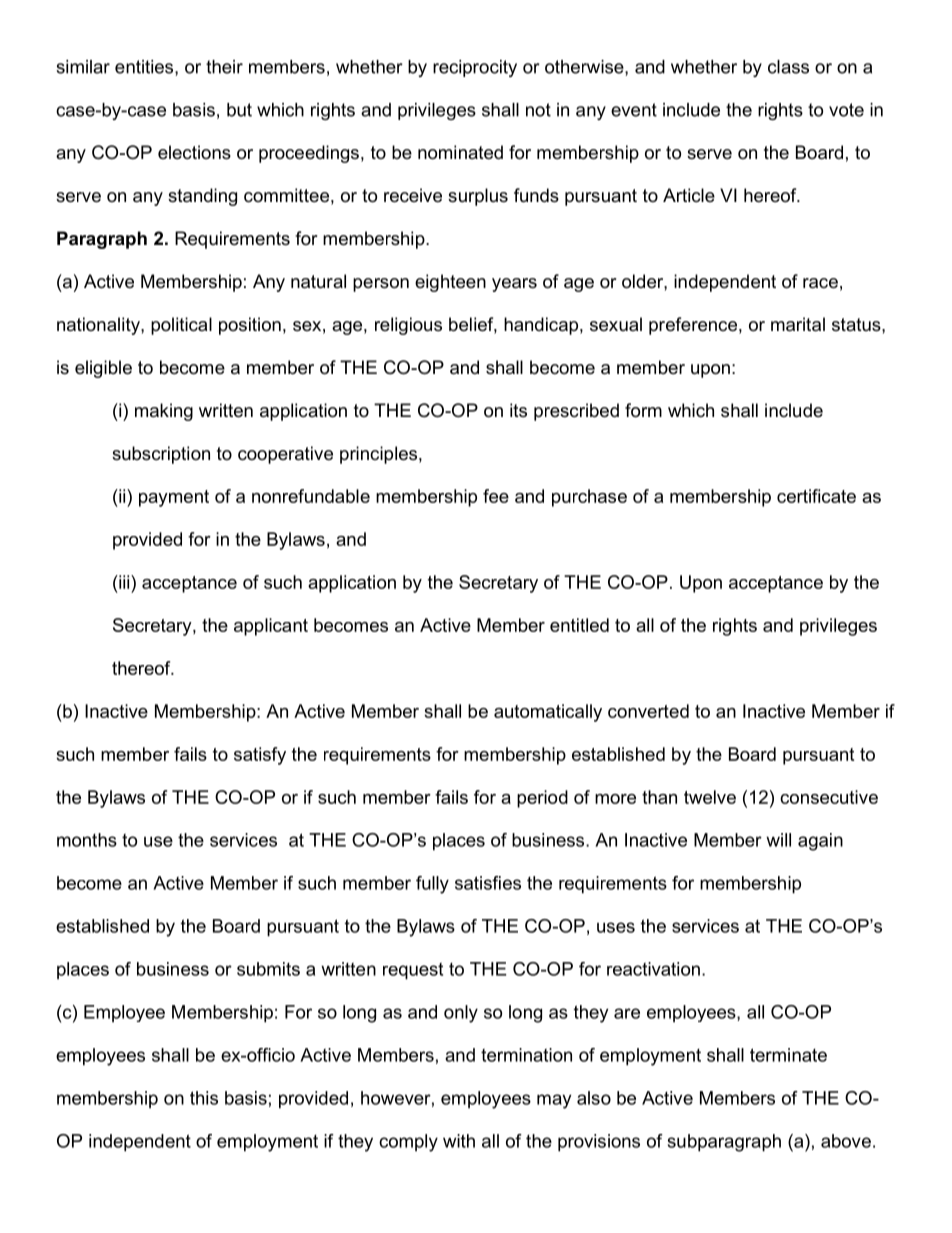 This screenshot has height=1233, width=952. Describe the element at coordinates (475, 68) in the screenshot. I see `reciprocity` at that location.
